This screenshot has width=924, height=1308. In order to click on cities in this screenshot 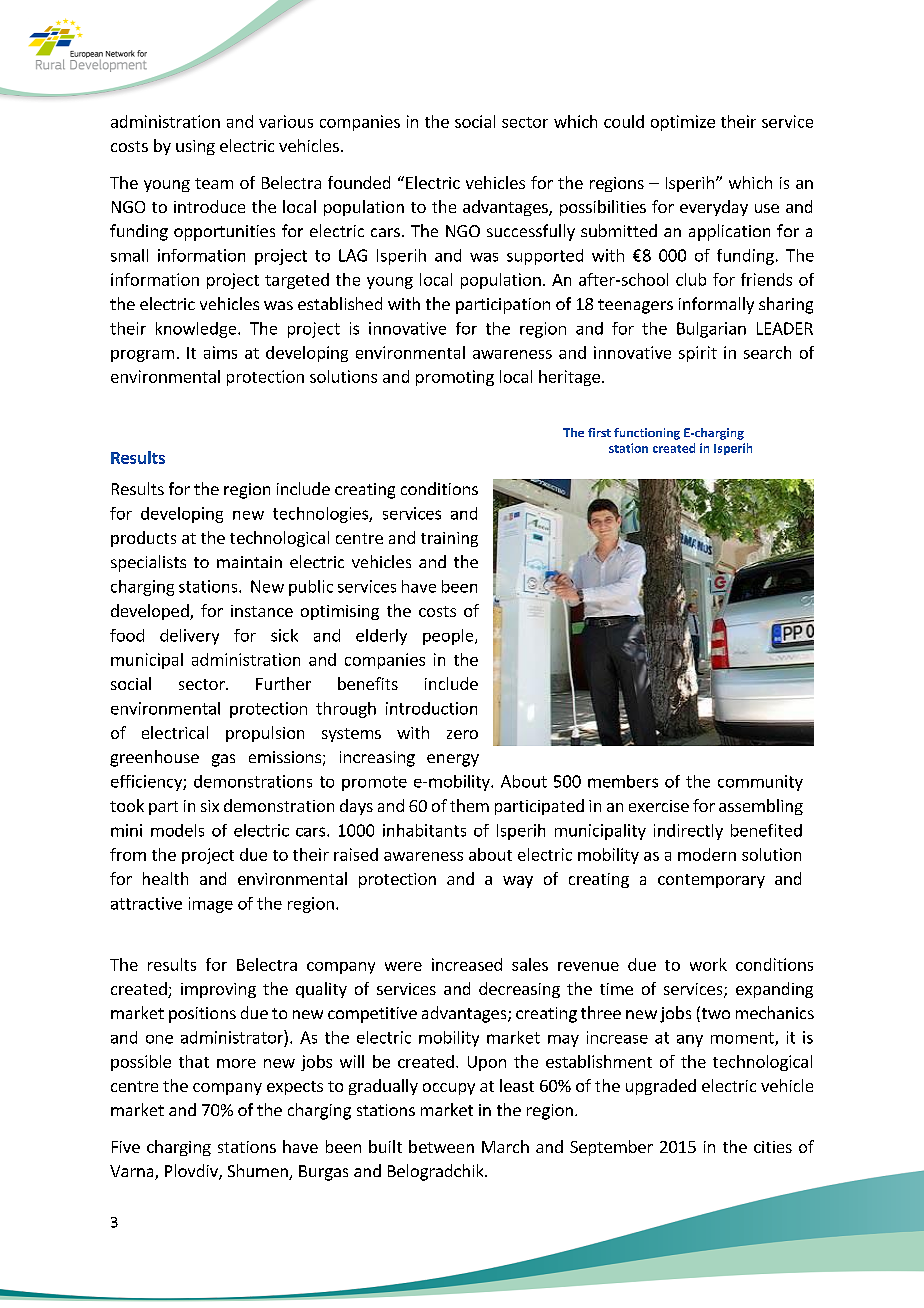, I will do `click(773, 1147)`.
